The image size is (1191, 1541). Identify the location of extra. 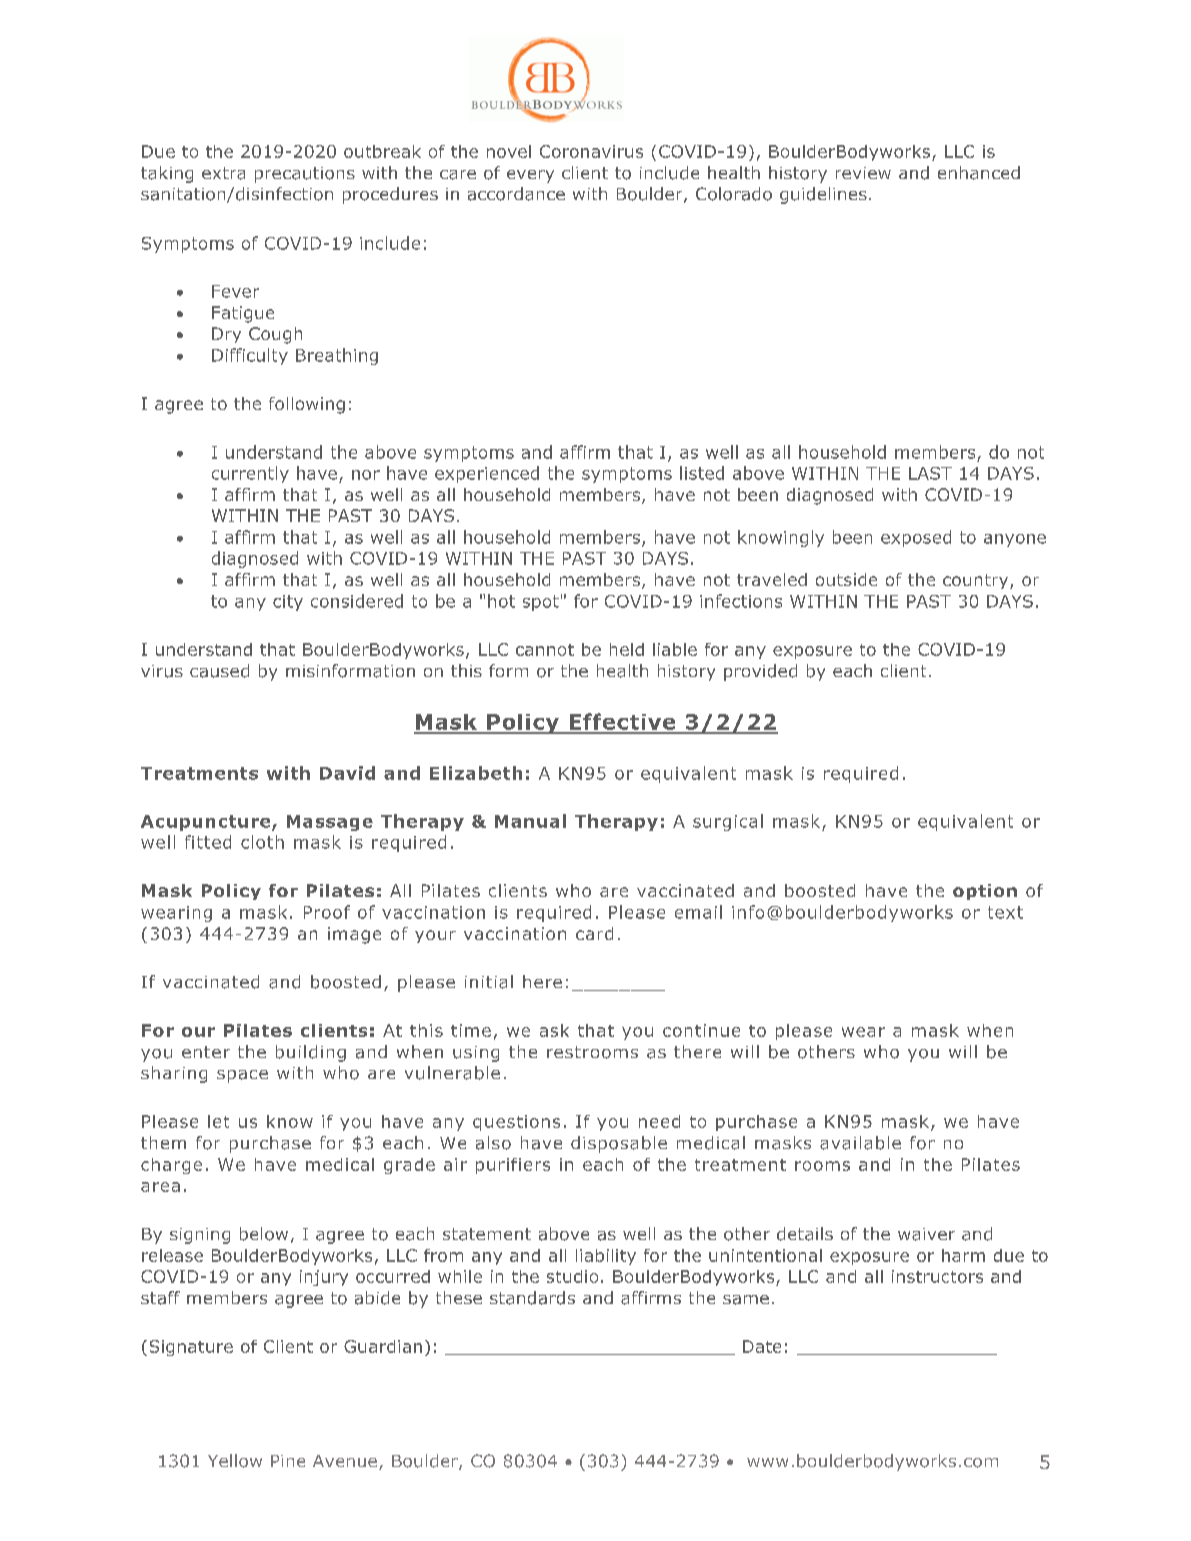
(223, 173).
